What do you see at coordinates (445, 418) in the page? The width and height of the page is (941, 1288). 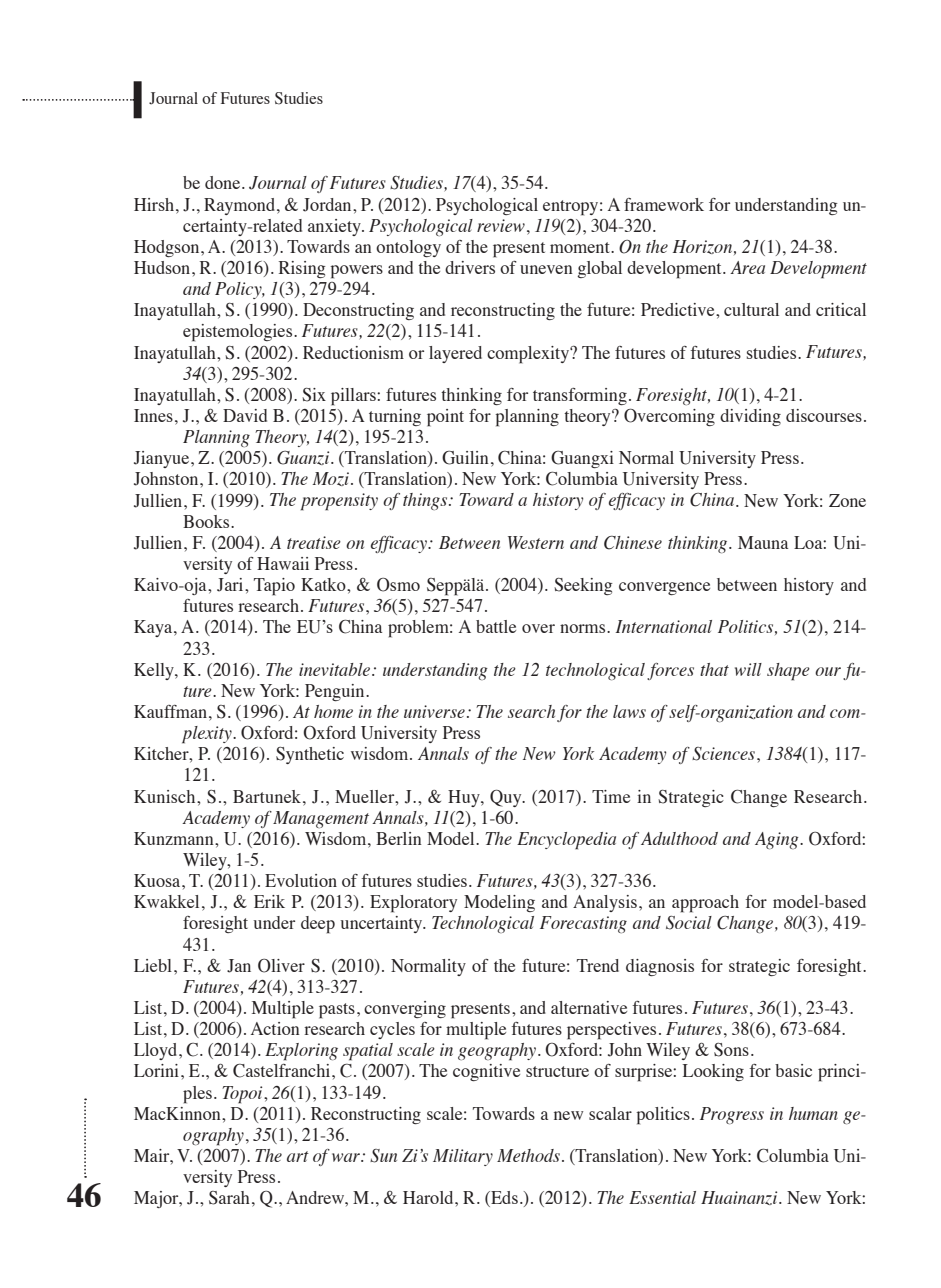 I see `point` at bounding box center [445, 418].
